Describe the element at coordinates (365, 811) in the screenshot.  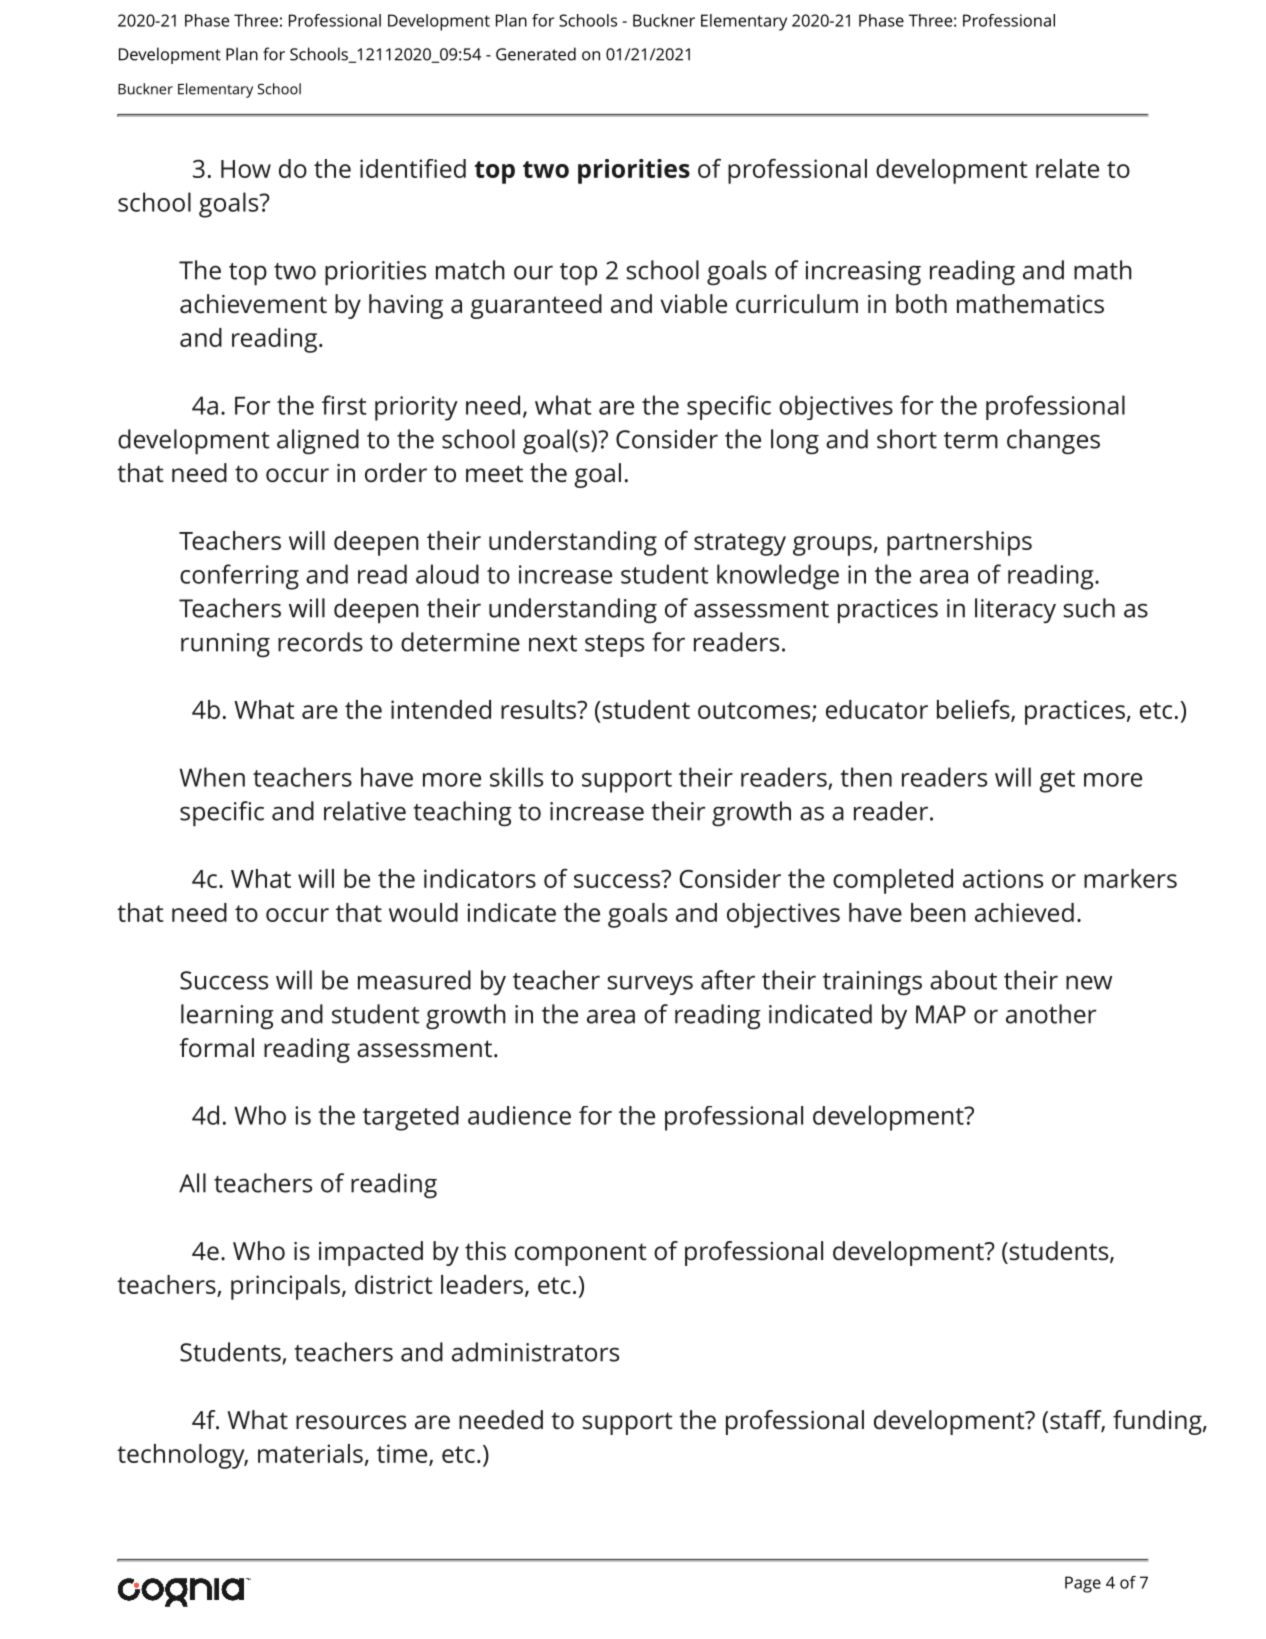
I see `relative` at that location.
